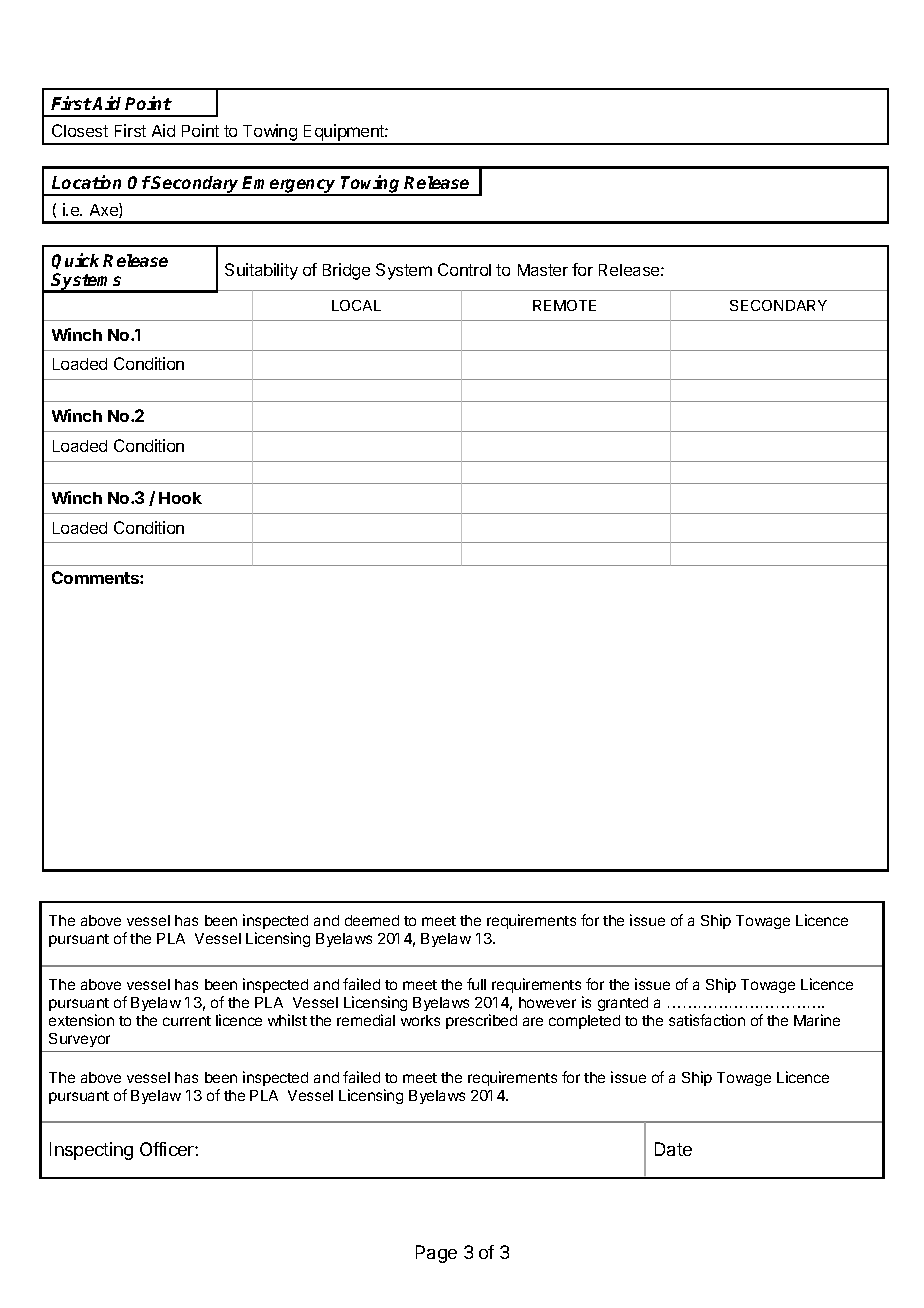  What do you see at coordinates (168, 1149) in the screenshot?
I see `Officer` at bounding box center [168, 1149].
